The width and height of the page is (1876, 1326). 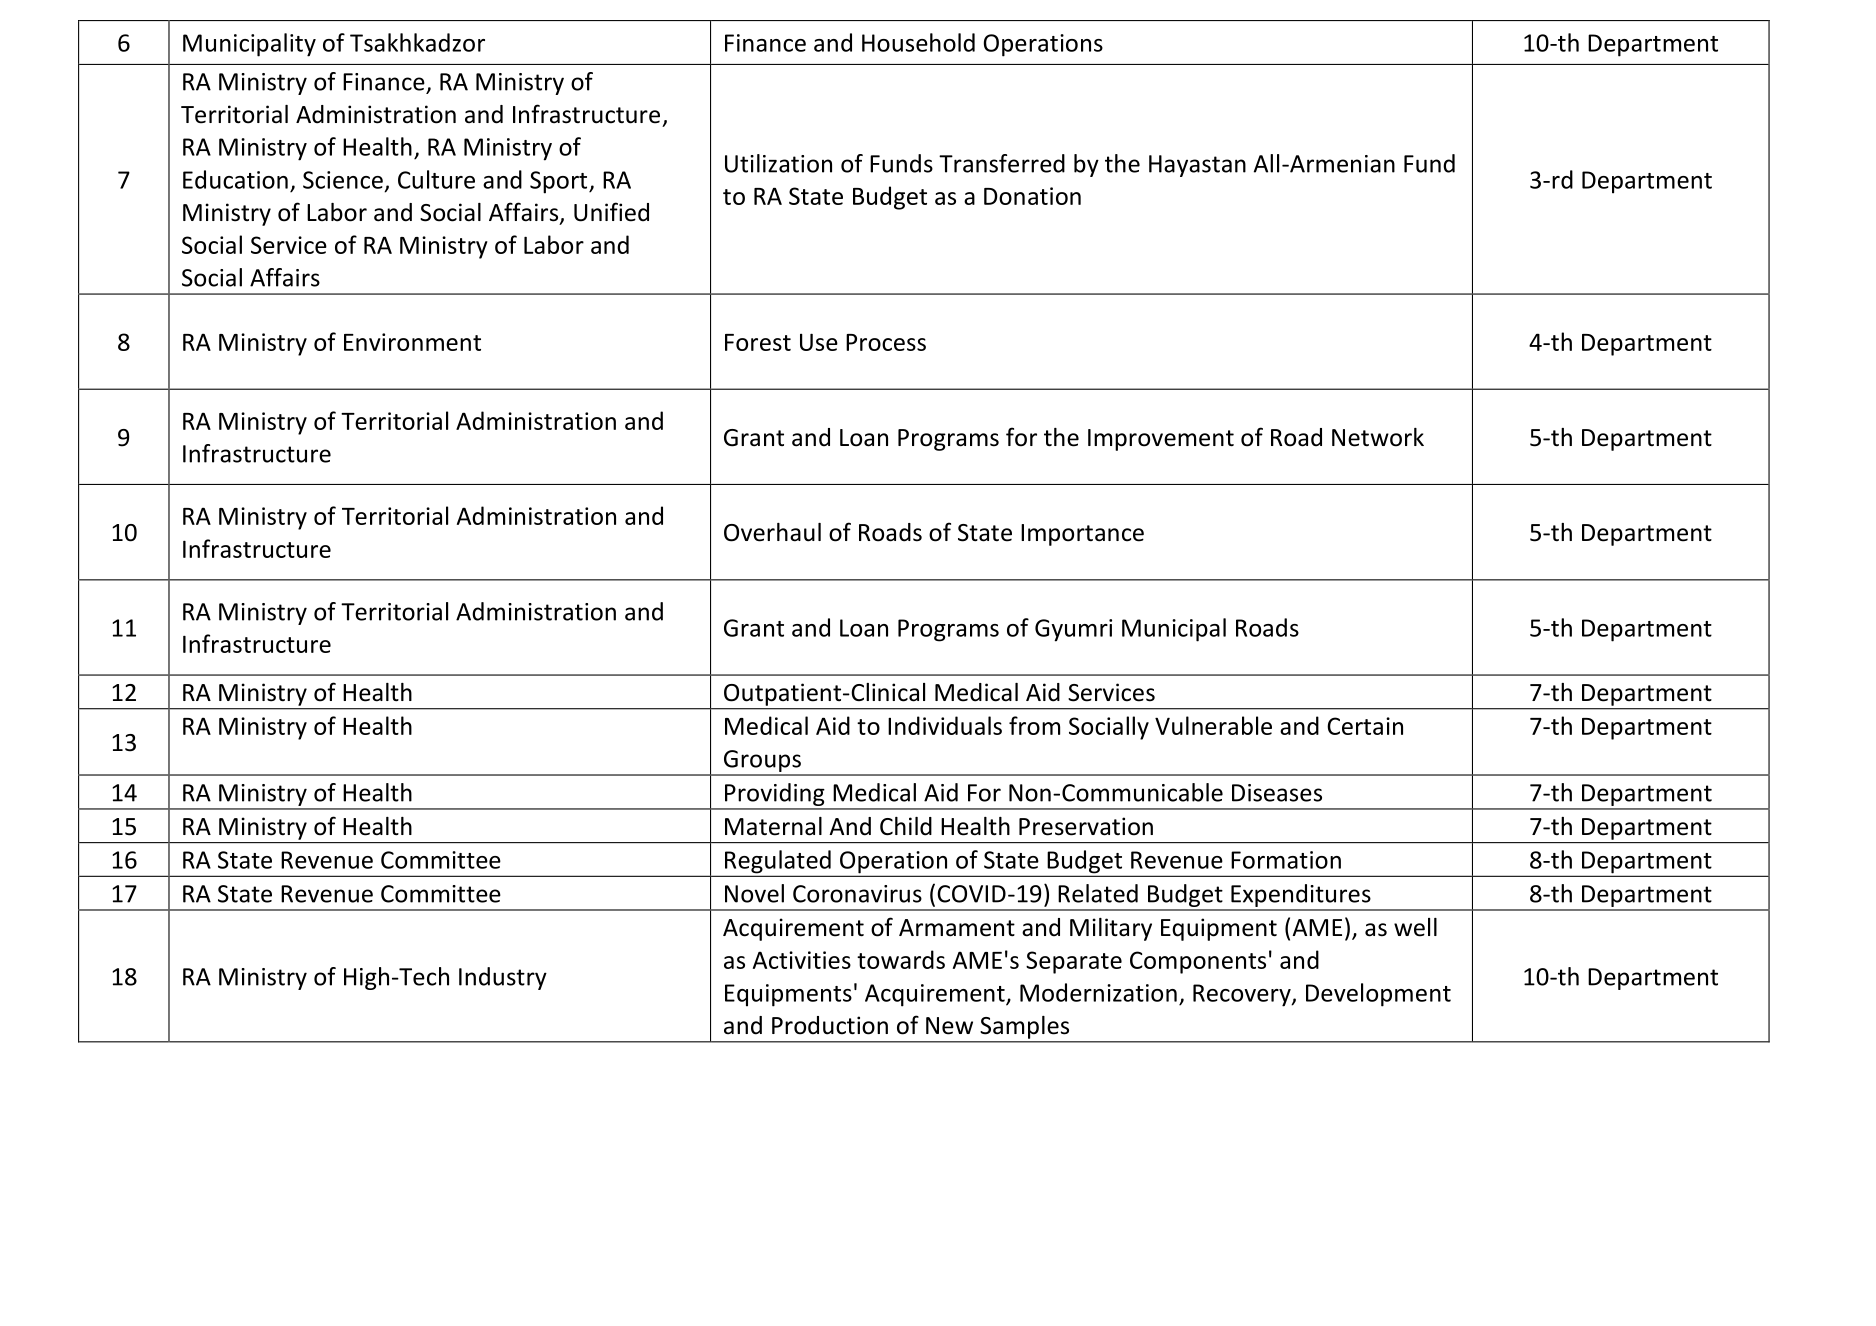 I want to click on Environment, so click(x=412, y=342).
